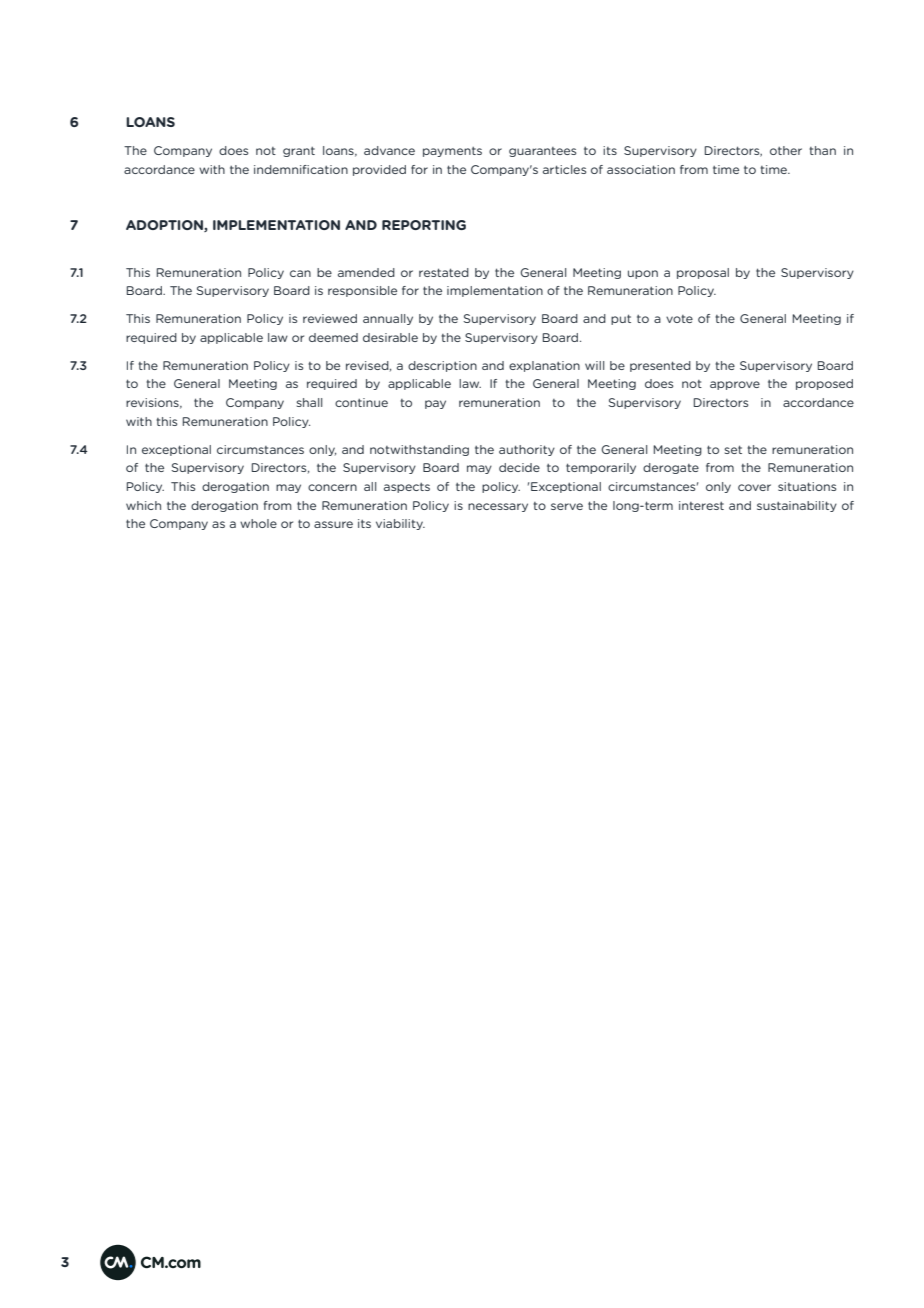  Describe the element at coordinates (301, 169) in the screenshot. I see `indemnification` at that location.
